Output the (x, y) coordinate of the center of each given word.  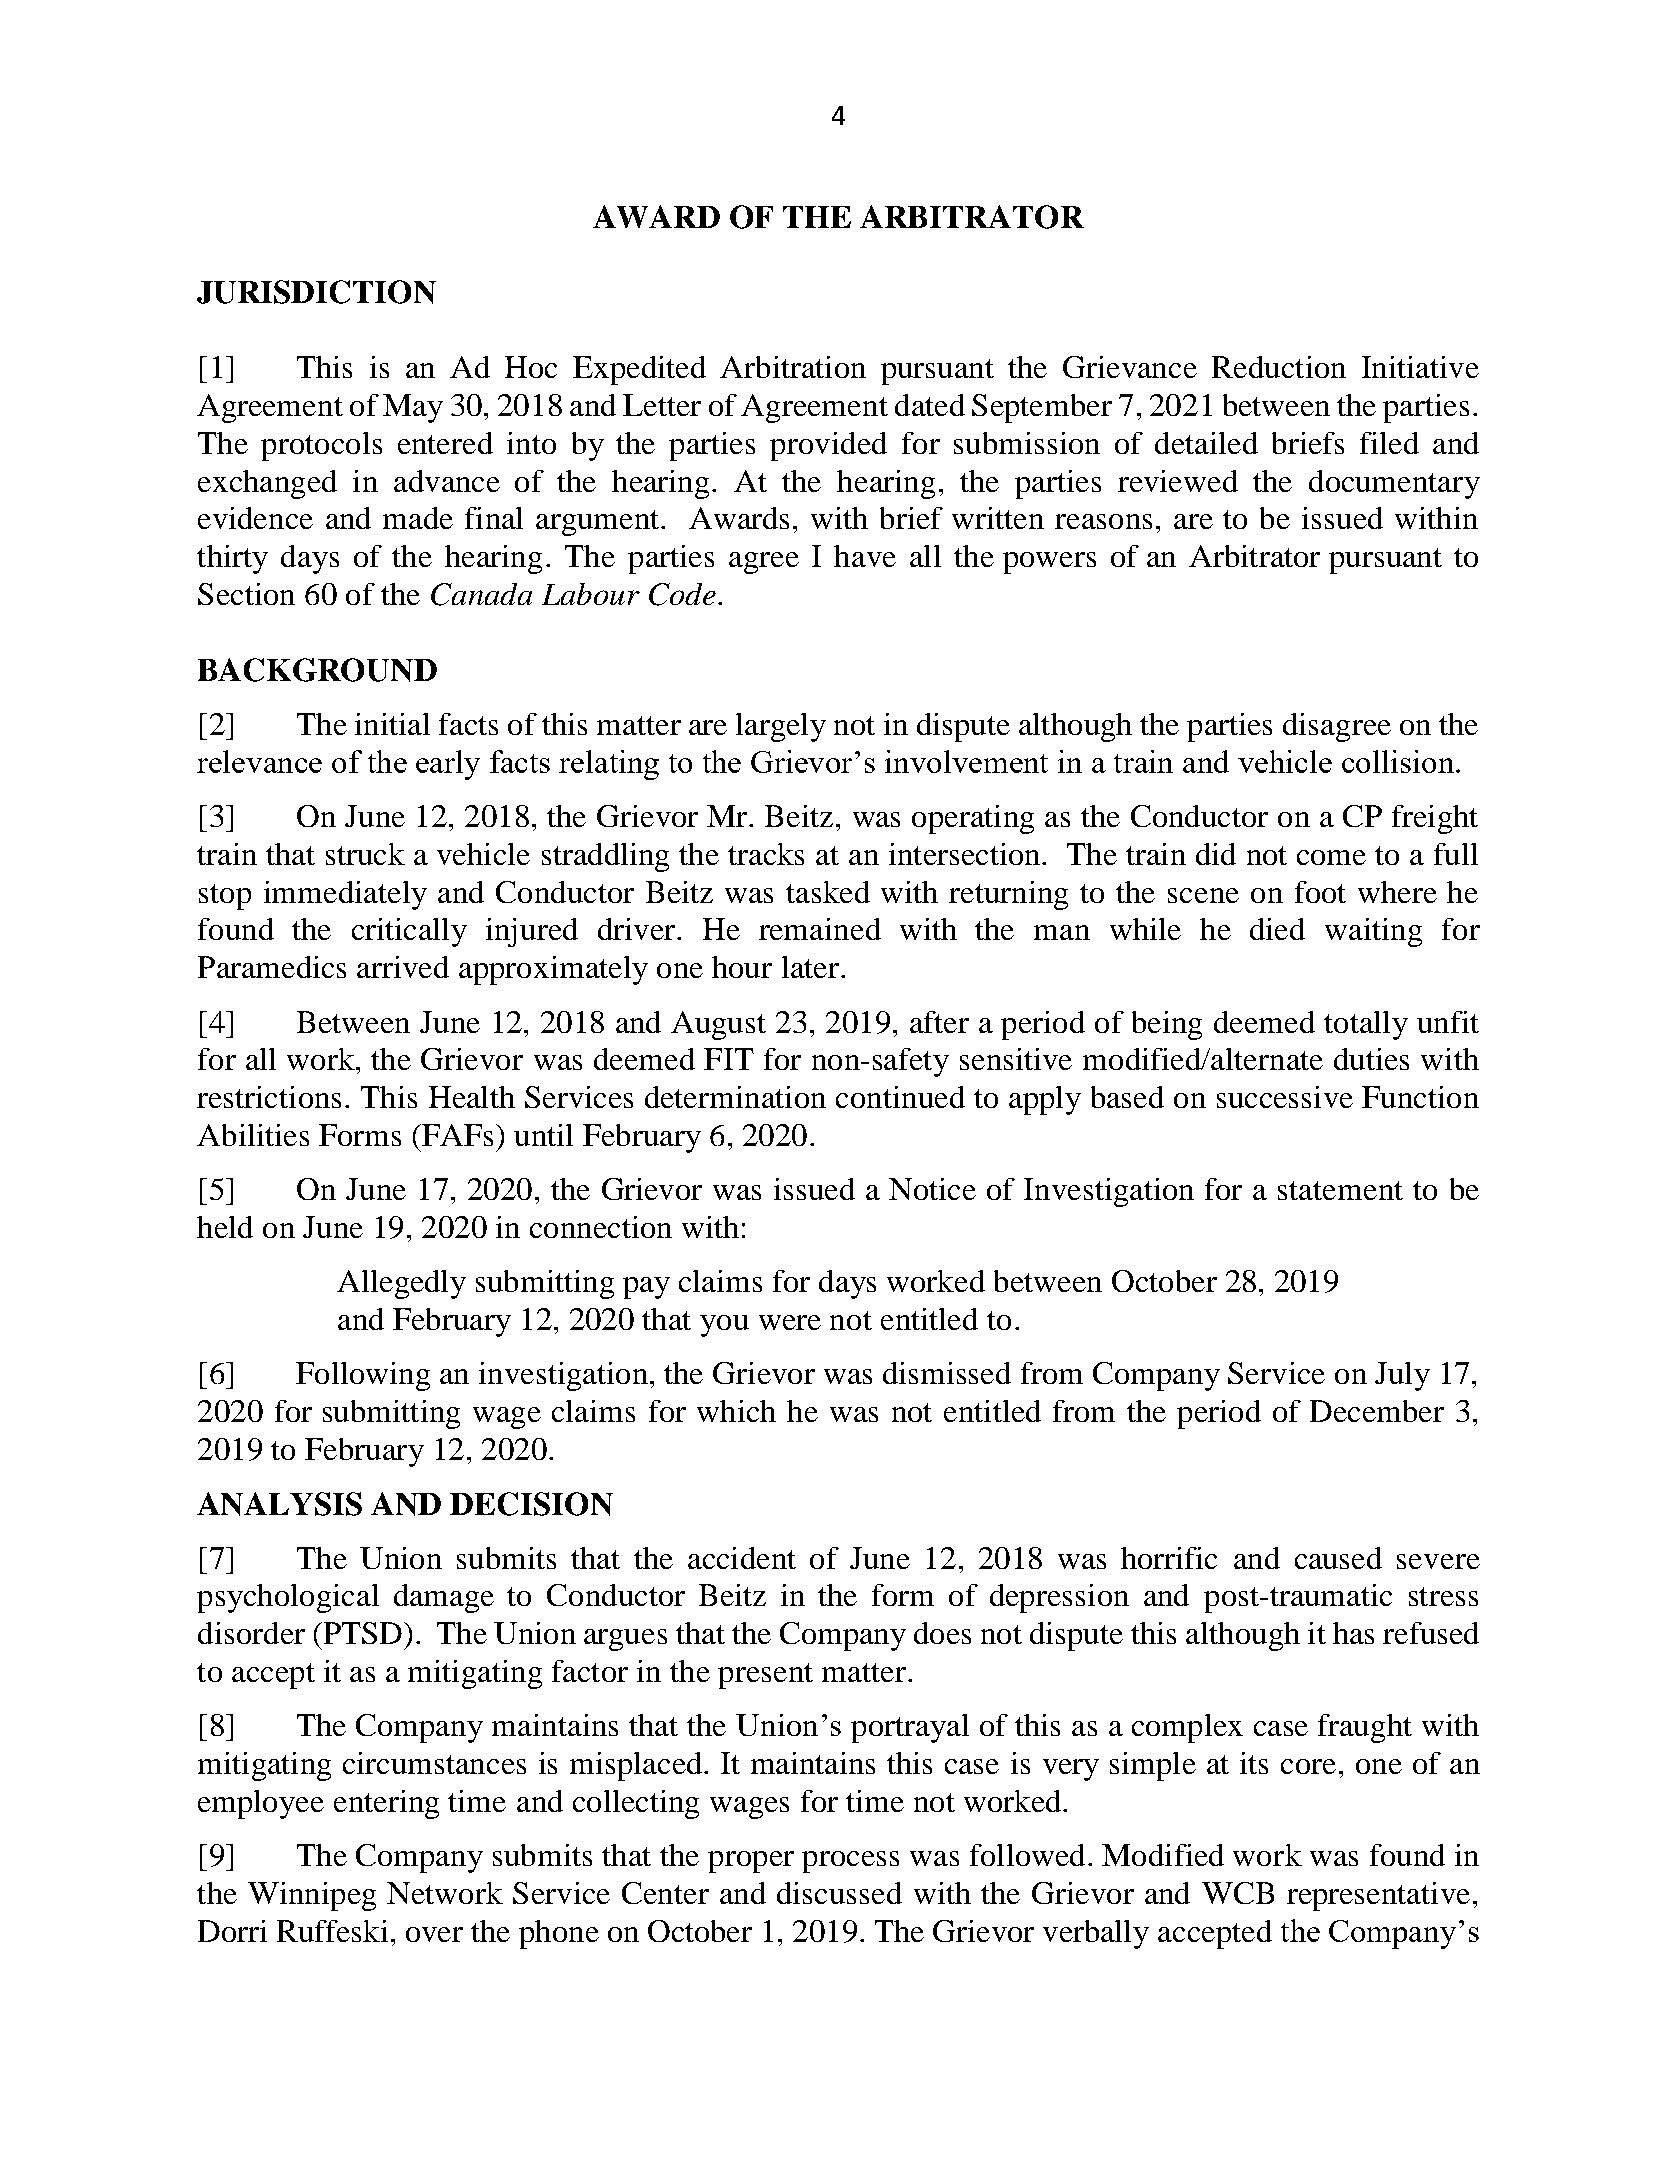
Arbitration (793, 367)
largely (781, 727)
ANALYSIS (279, 1504)
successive (1285, 1097)
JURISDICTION (316, 292)
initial (392, 724)
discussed (839, 1893)
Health (472, 1097)
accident (742, 1558)
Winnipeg (312, 1896)
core (1308, 1766)
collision (1398, 761)
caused (1338, 1558)
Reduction (1279, 367)
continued (900, 1097)
